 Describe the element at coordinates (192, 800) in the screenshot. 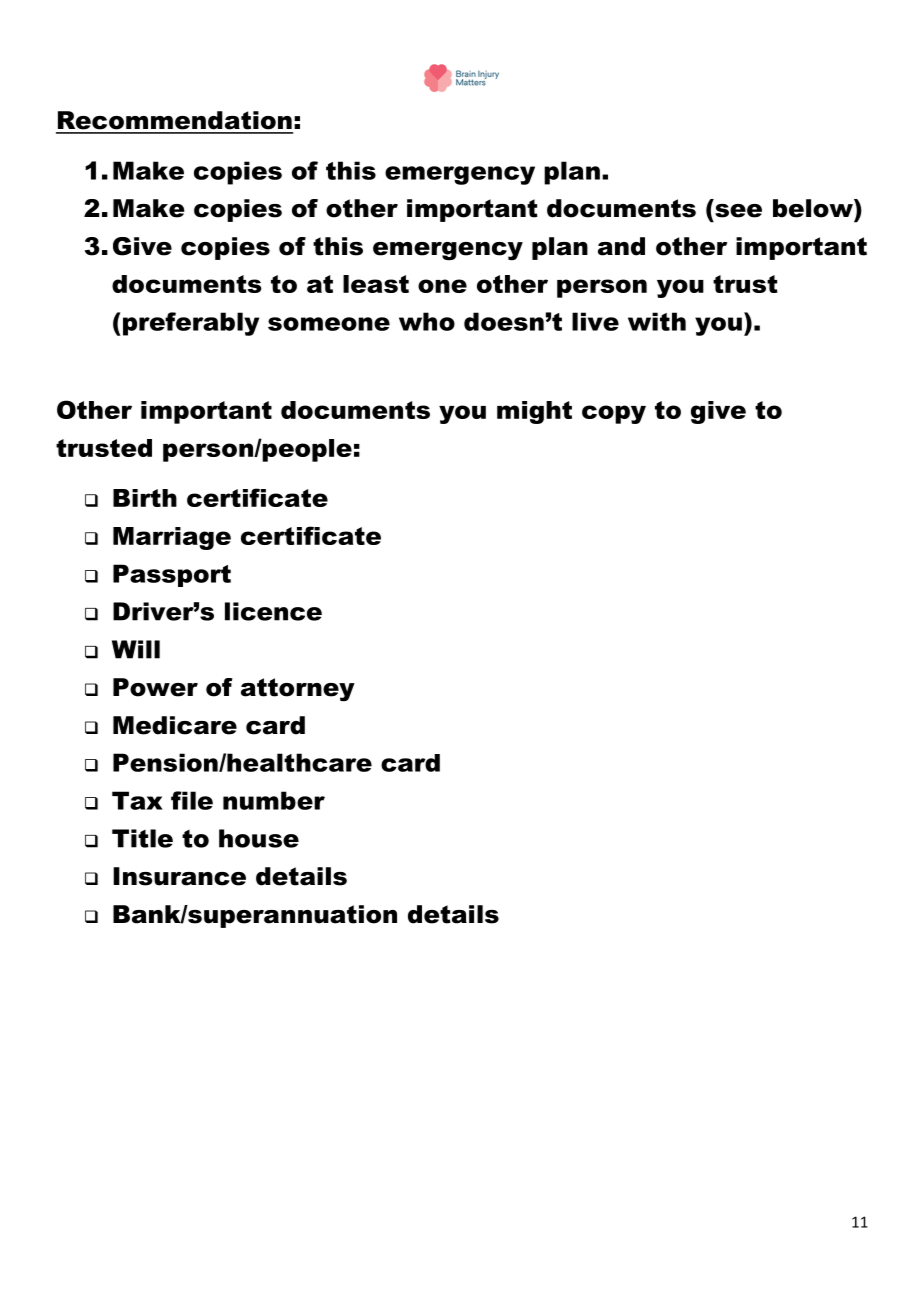

I see `file` at that location.
